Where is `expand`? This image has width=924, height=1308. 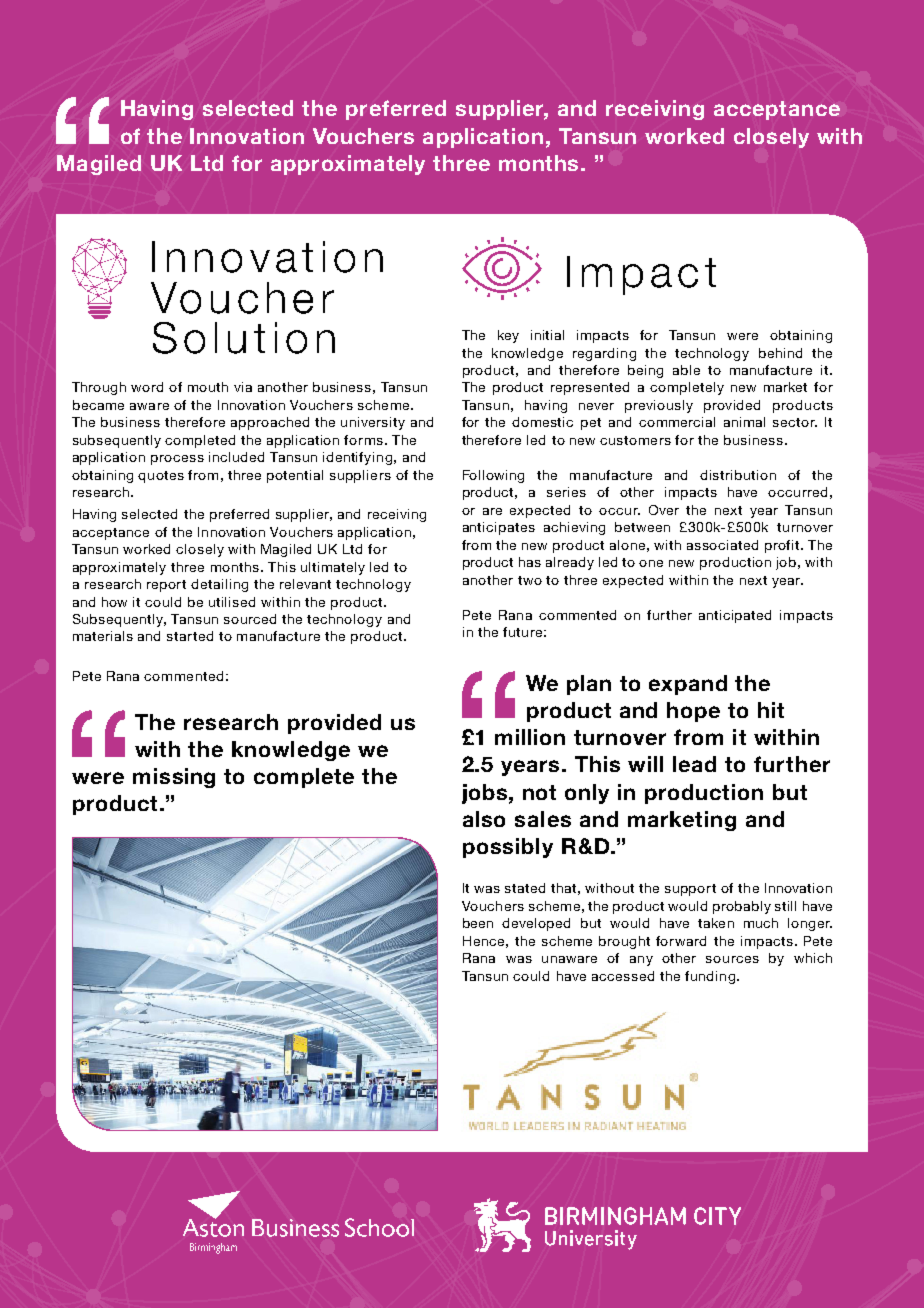 expand is located at coordinates (688, 685).
